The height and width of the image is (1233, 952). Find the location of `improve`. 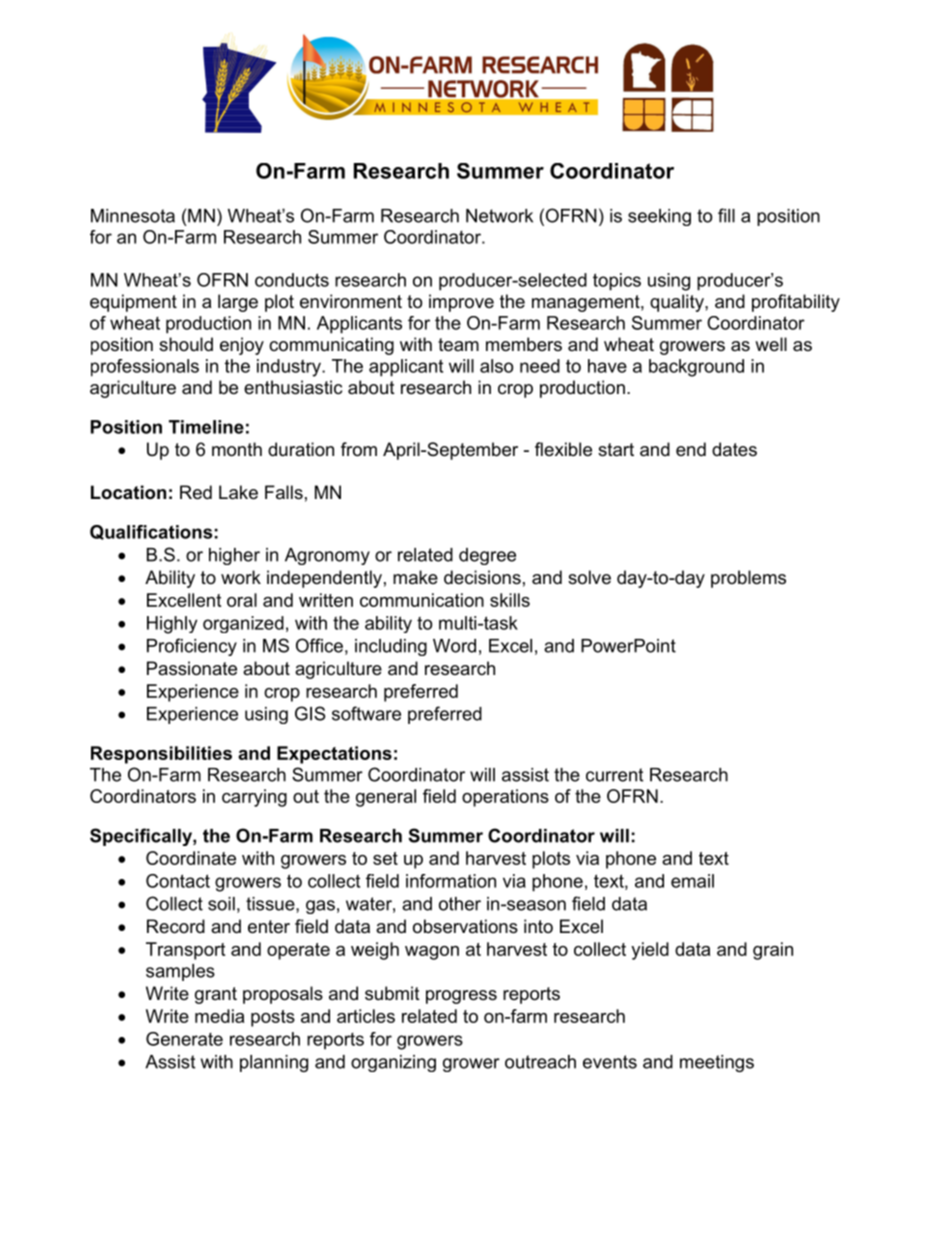

improve is located at coordinates (461, 303).
